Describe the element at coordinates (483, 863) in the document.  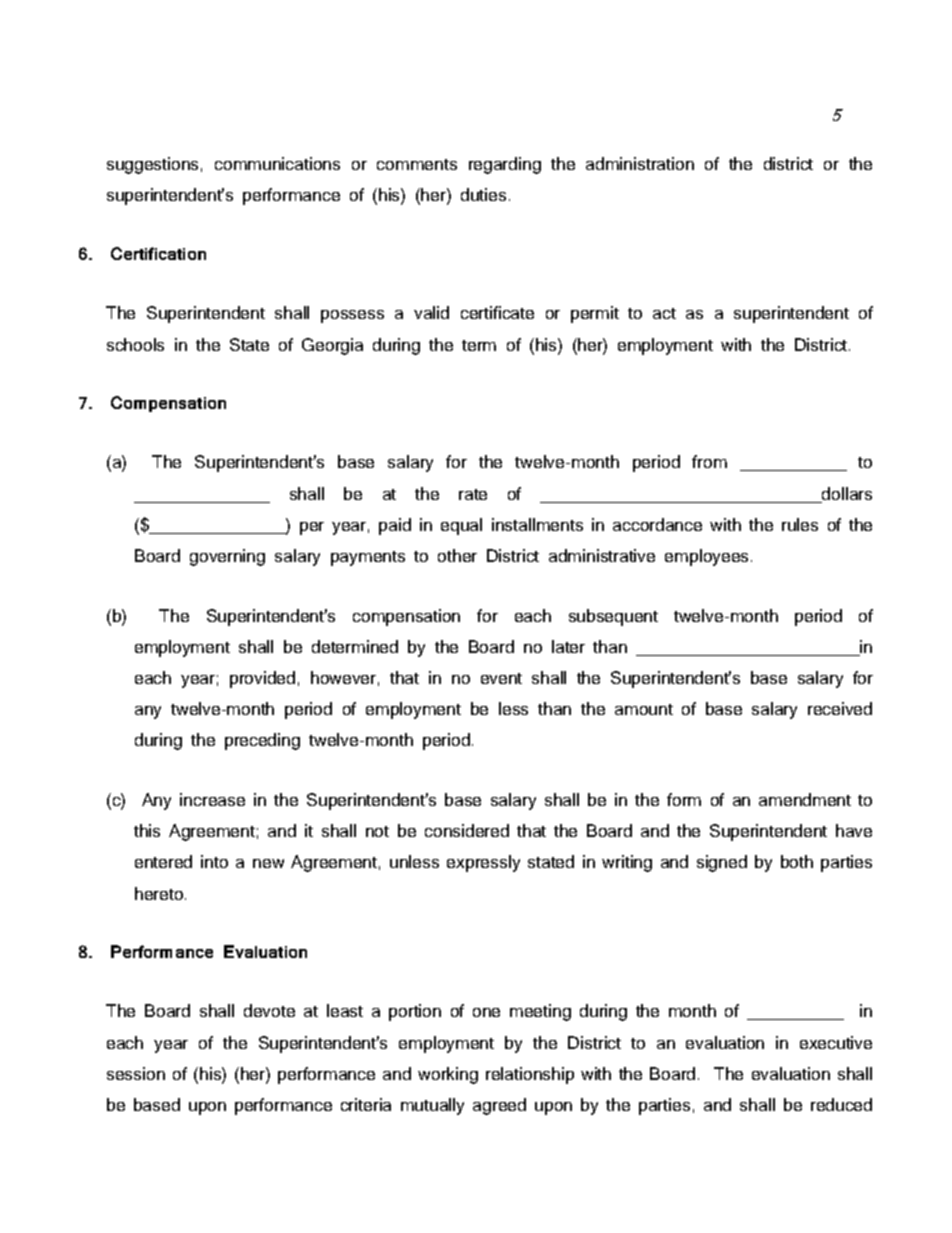
I see `expressly` at that location.
